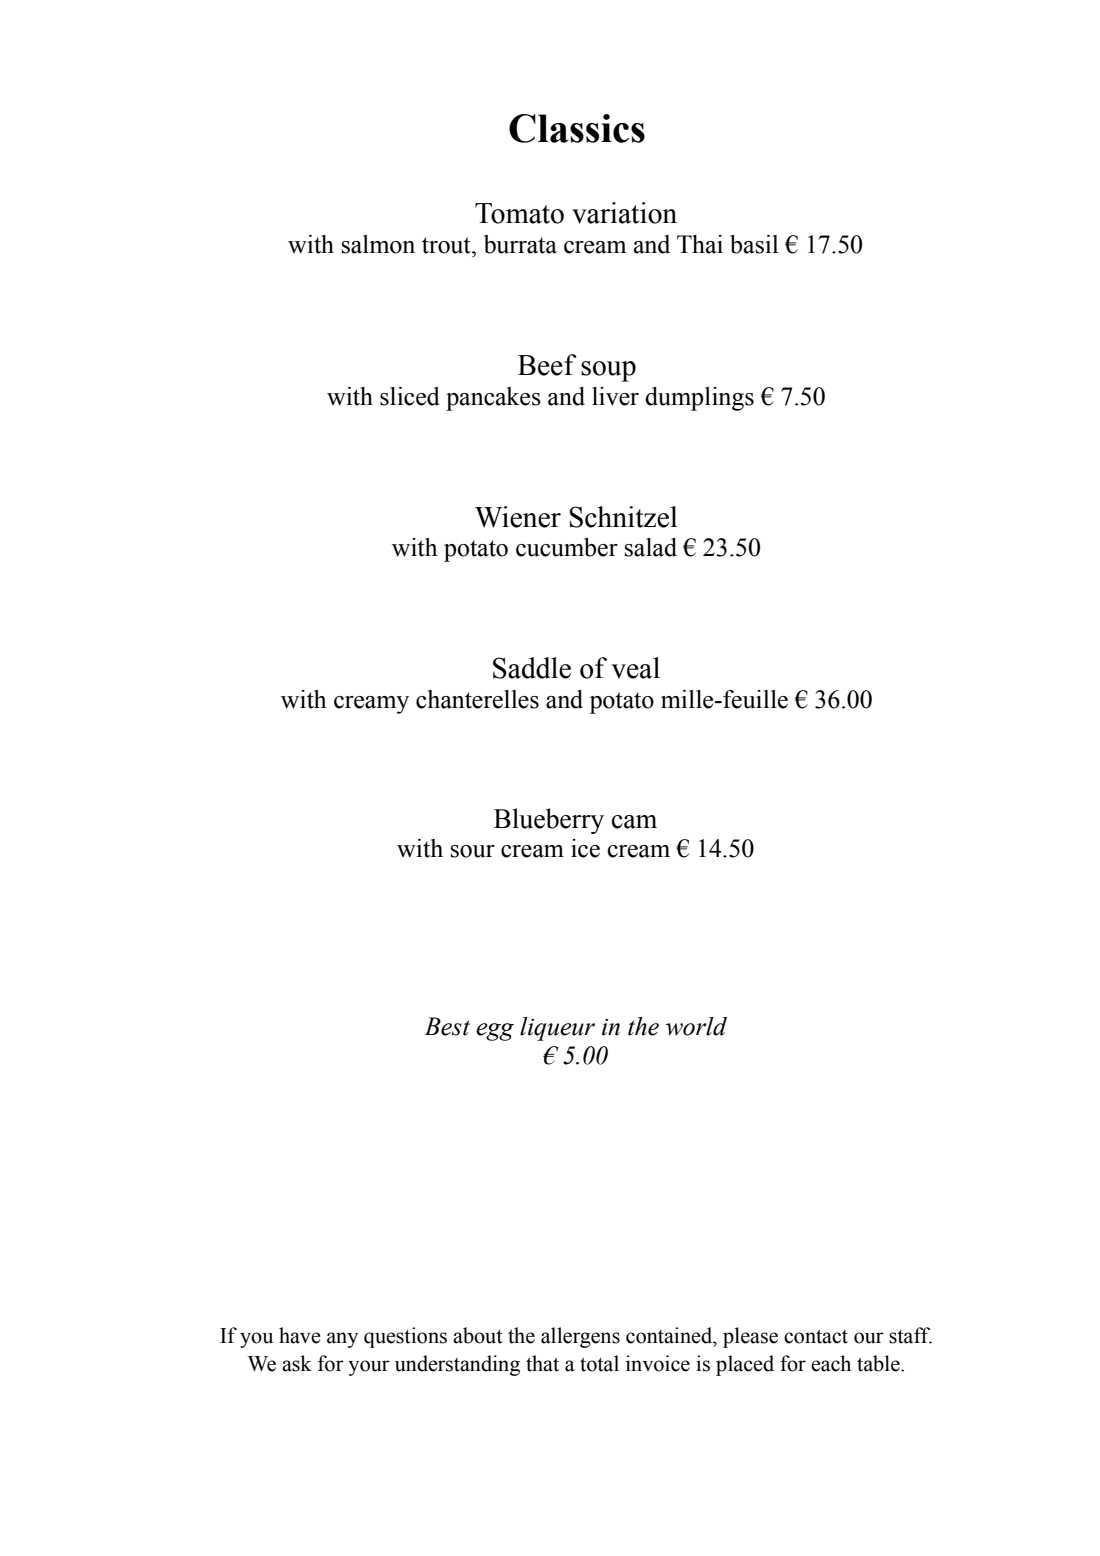  What do you see at coordinates (342, 1340) in the screenshot?
I see `any` at bounding box center [342, 1340].
